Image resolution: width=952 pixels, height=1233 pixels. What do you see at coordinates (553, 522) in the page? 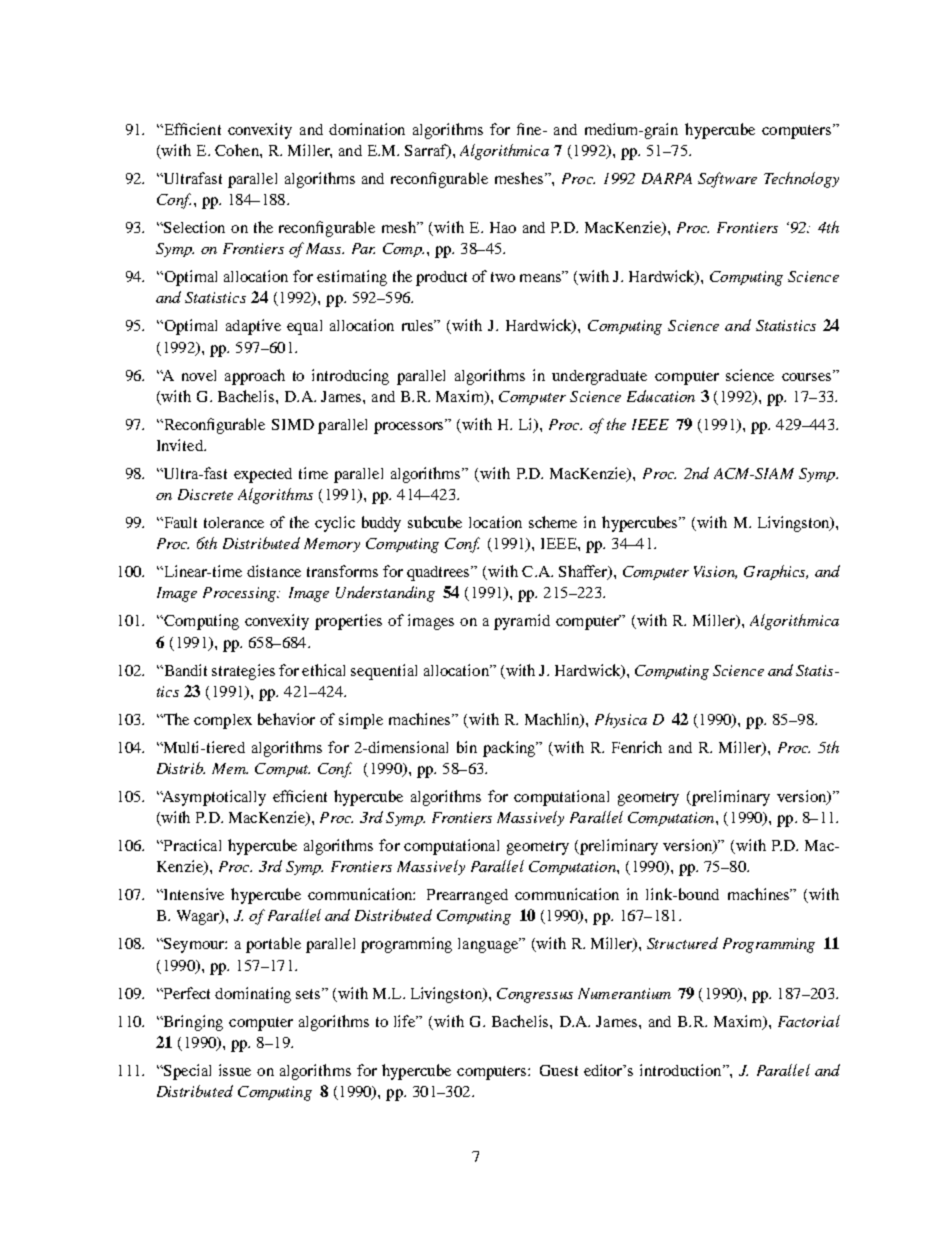
I see `scheme` at bounding box center [553, 522].
